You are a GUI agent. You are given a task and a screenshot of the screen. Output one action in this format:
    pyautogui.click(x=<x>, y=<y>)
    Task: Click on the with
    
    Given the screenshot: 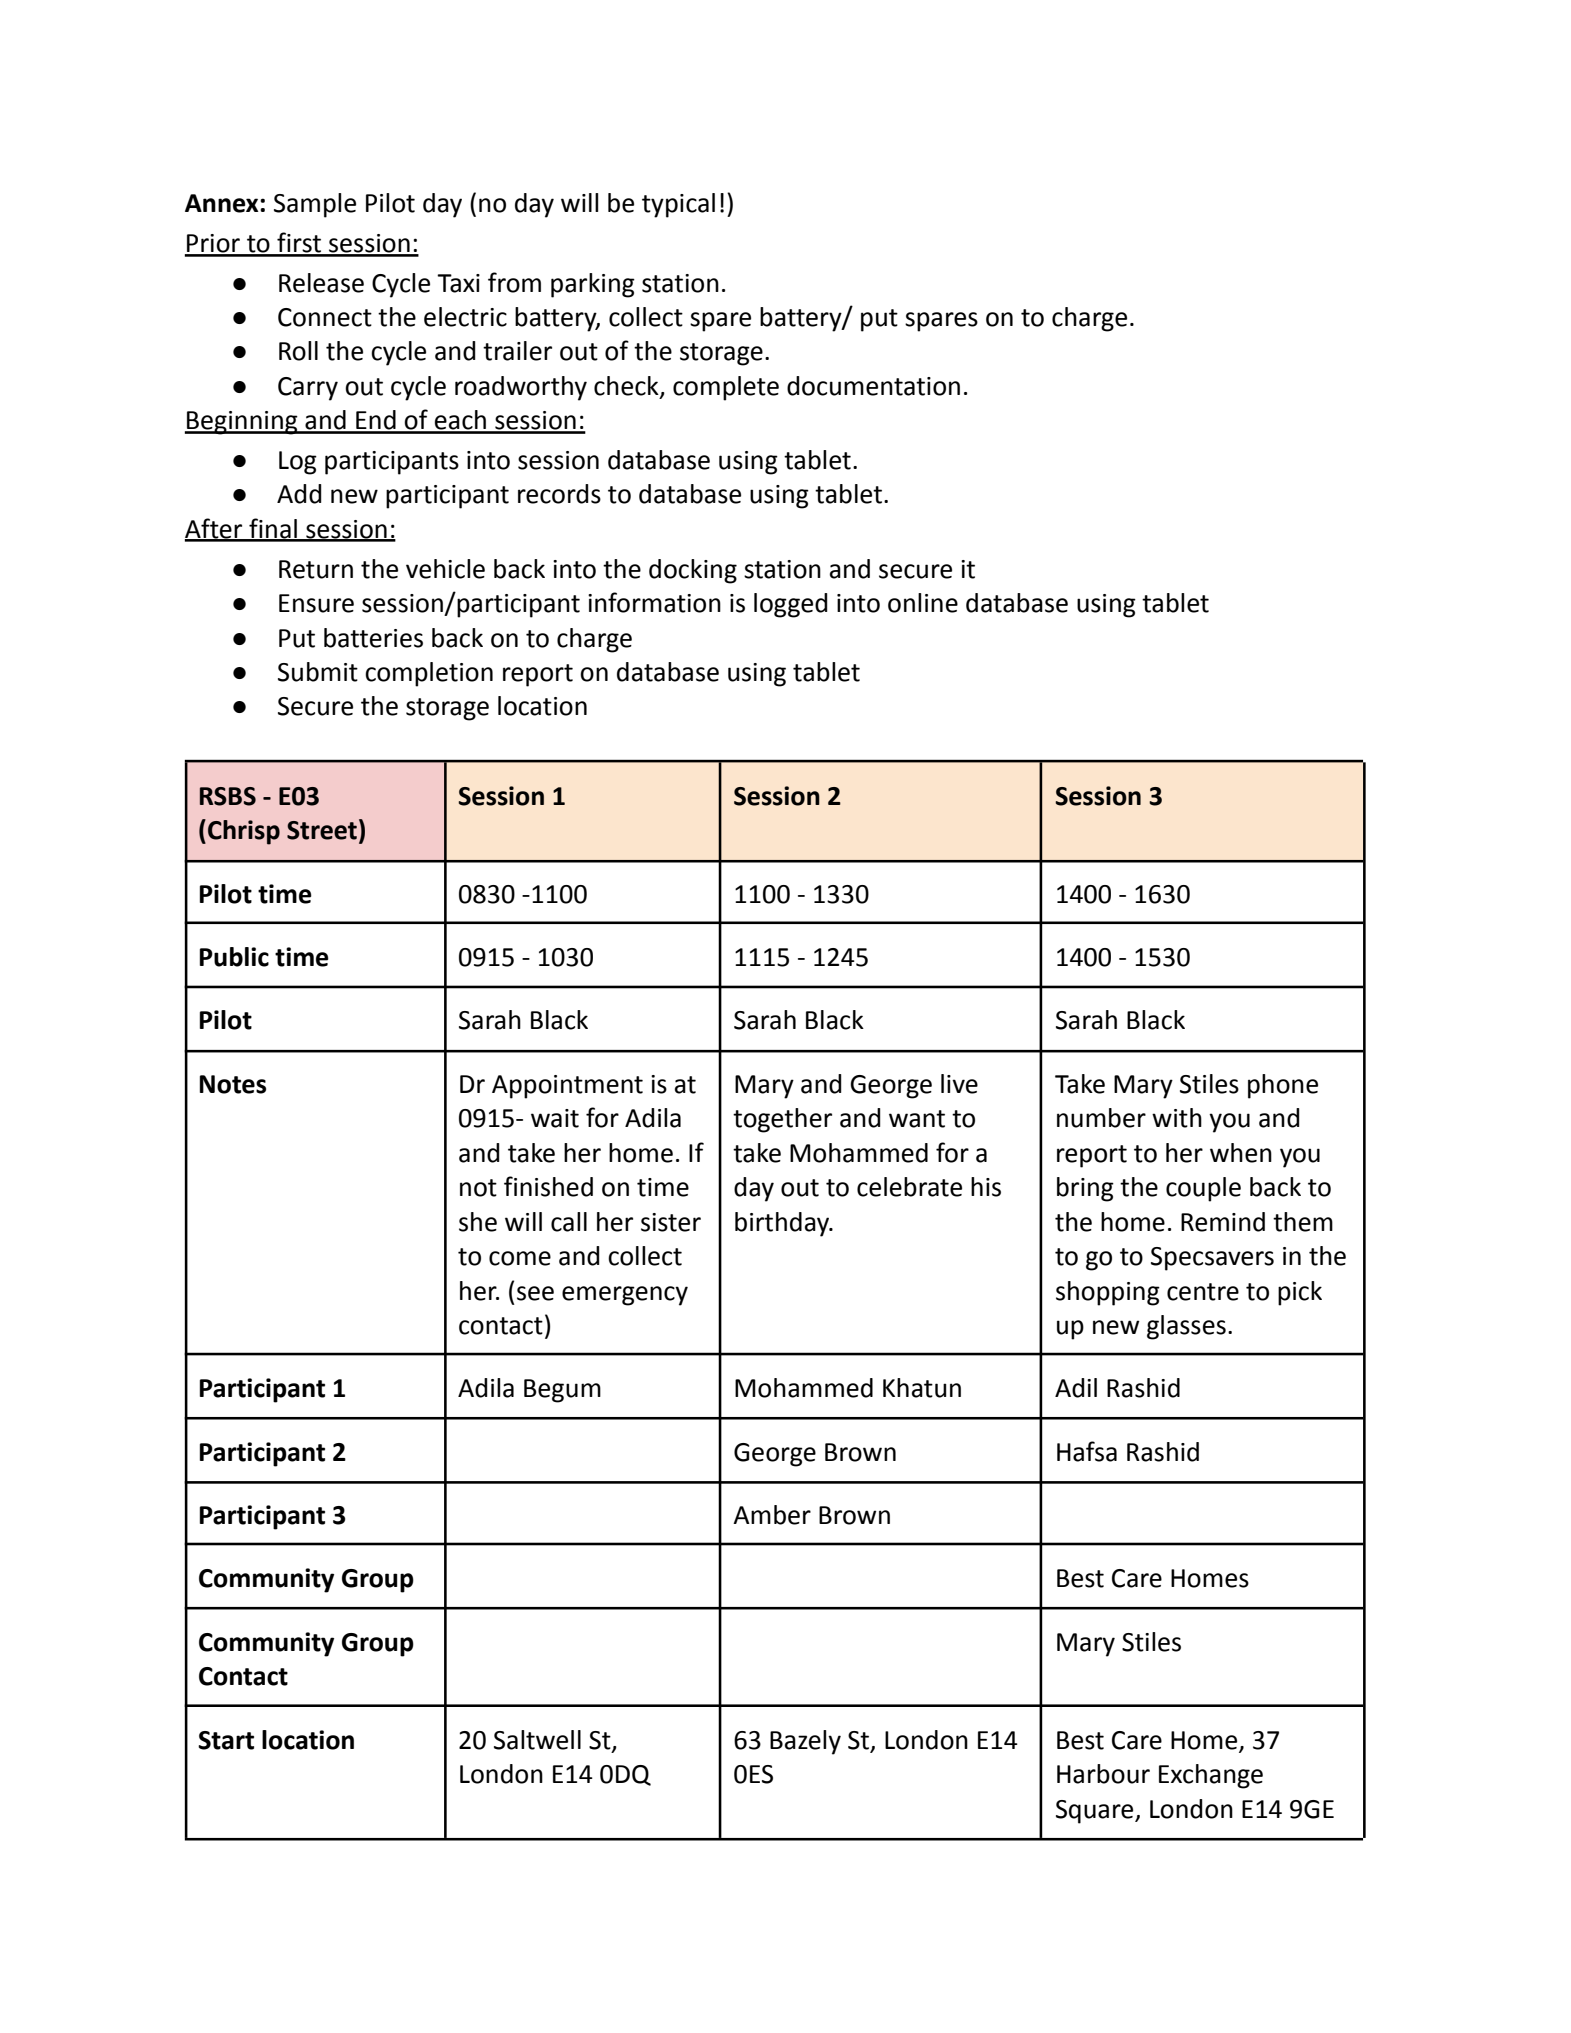 What is the action you would take?
    pyautogui.click(x=1177, y=1118)
